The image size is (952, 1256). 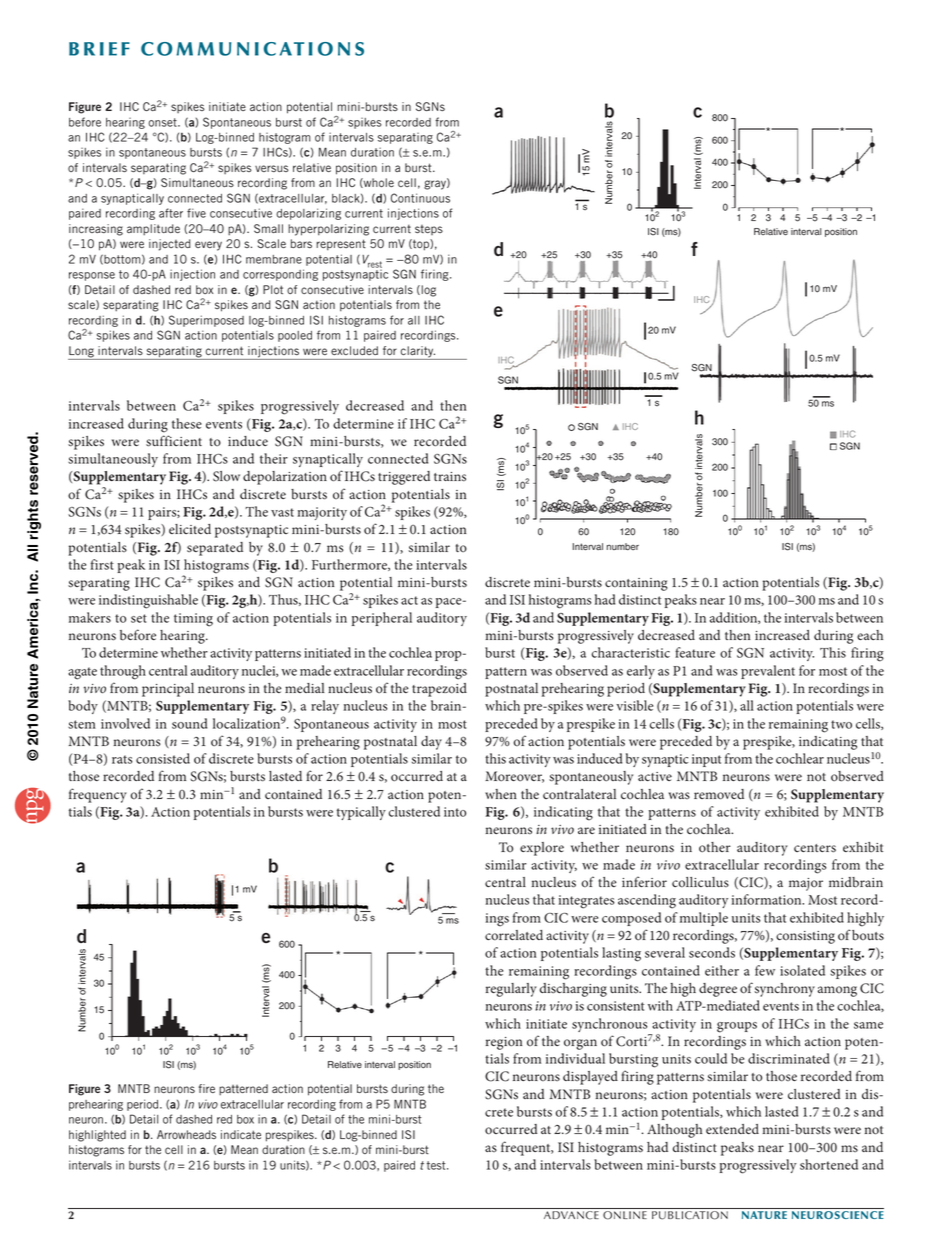 I want to click on fire, so click(x=207, y=1088).
